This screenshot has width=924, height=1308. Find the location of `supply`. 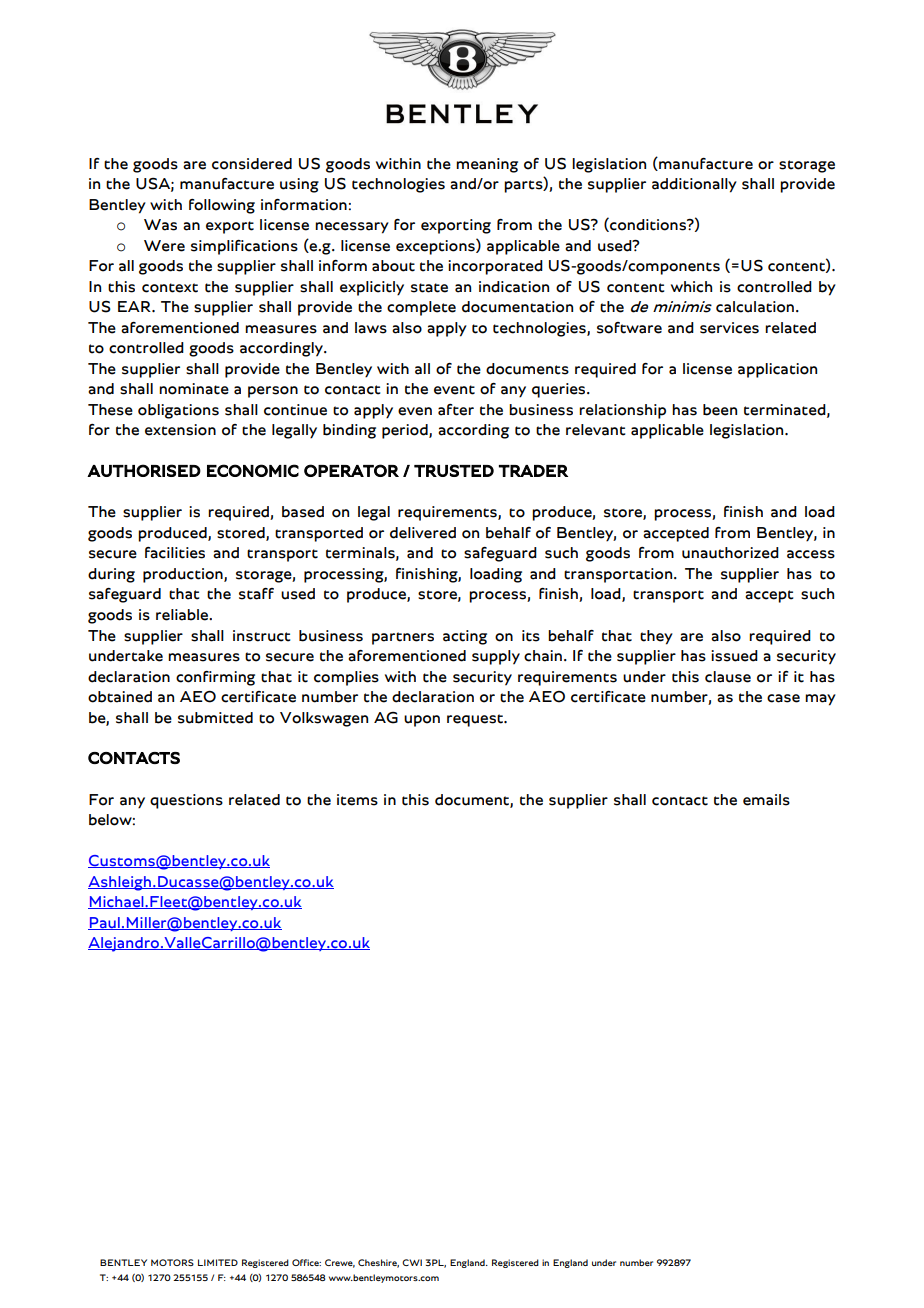

supply is located at coordinates (496, 657).
